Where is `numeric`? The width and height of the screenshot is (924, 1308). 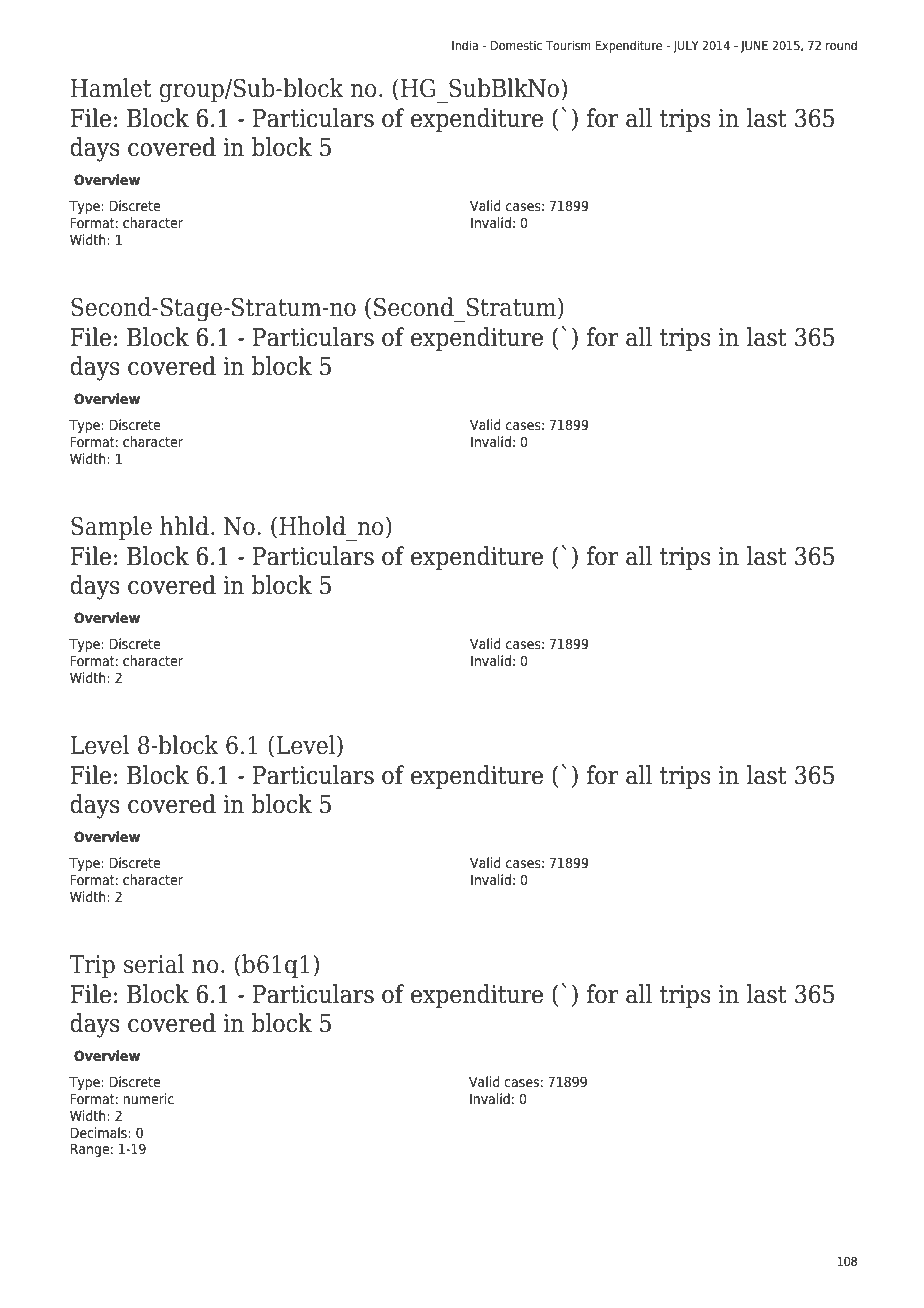 numeric is located at coordinates (148, 1098).
